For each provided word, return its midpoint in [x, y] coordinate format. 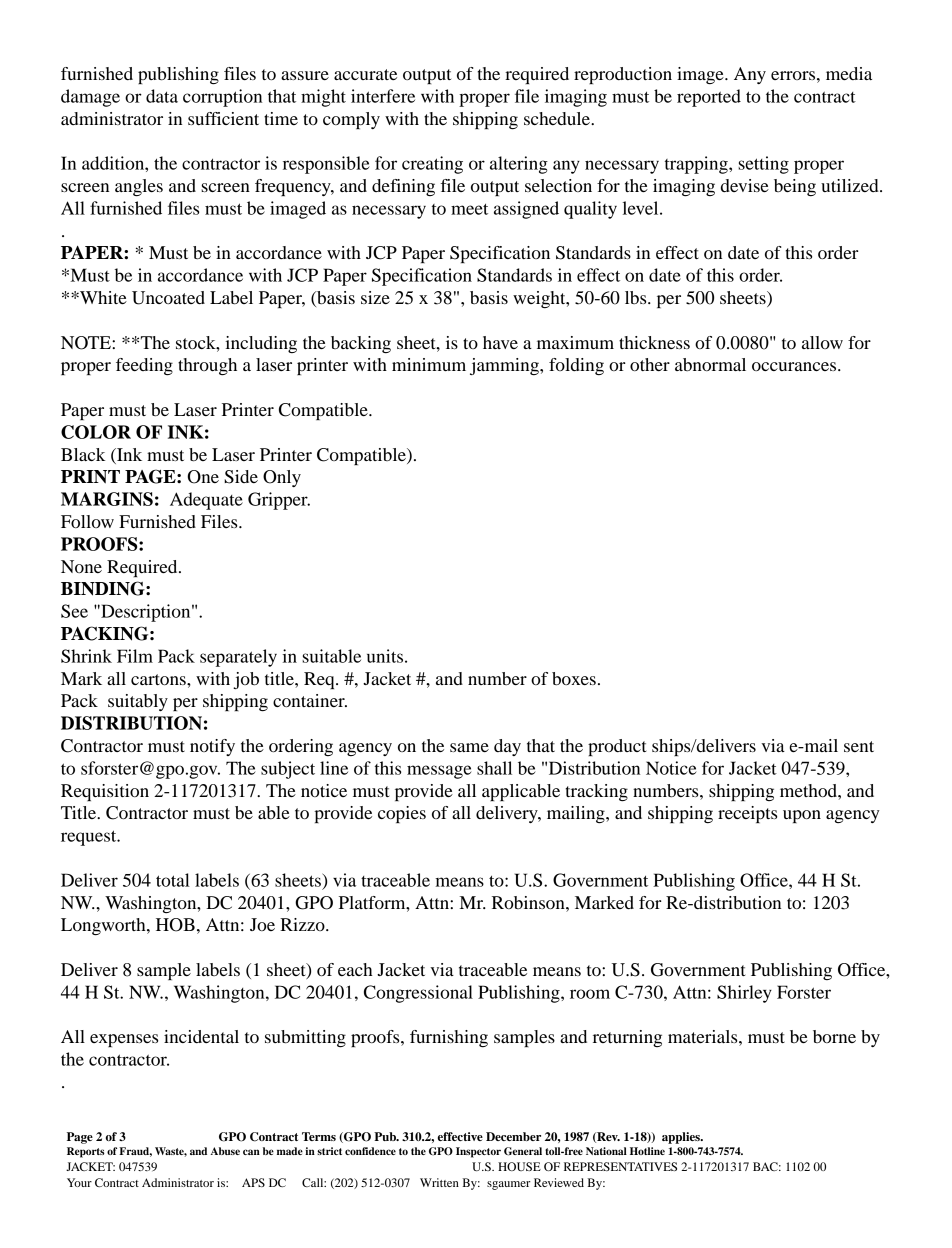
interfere [383, 96]
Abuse [225, 1151]
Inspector [478, 1152]
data [162, 96]
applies [682, 1138]
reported [709, 98]
